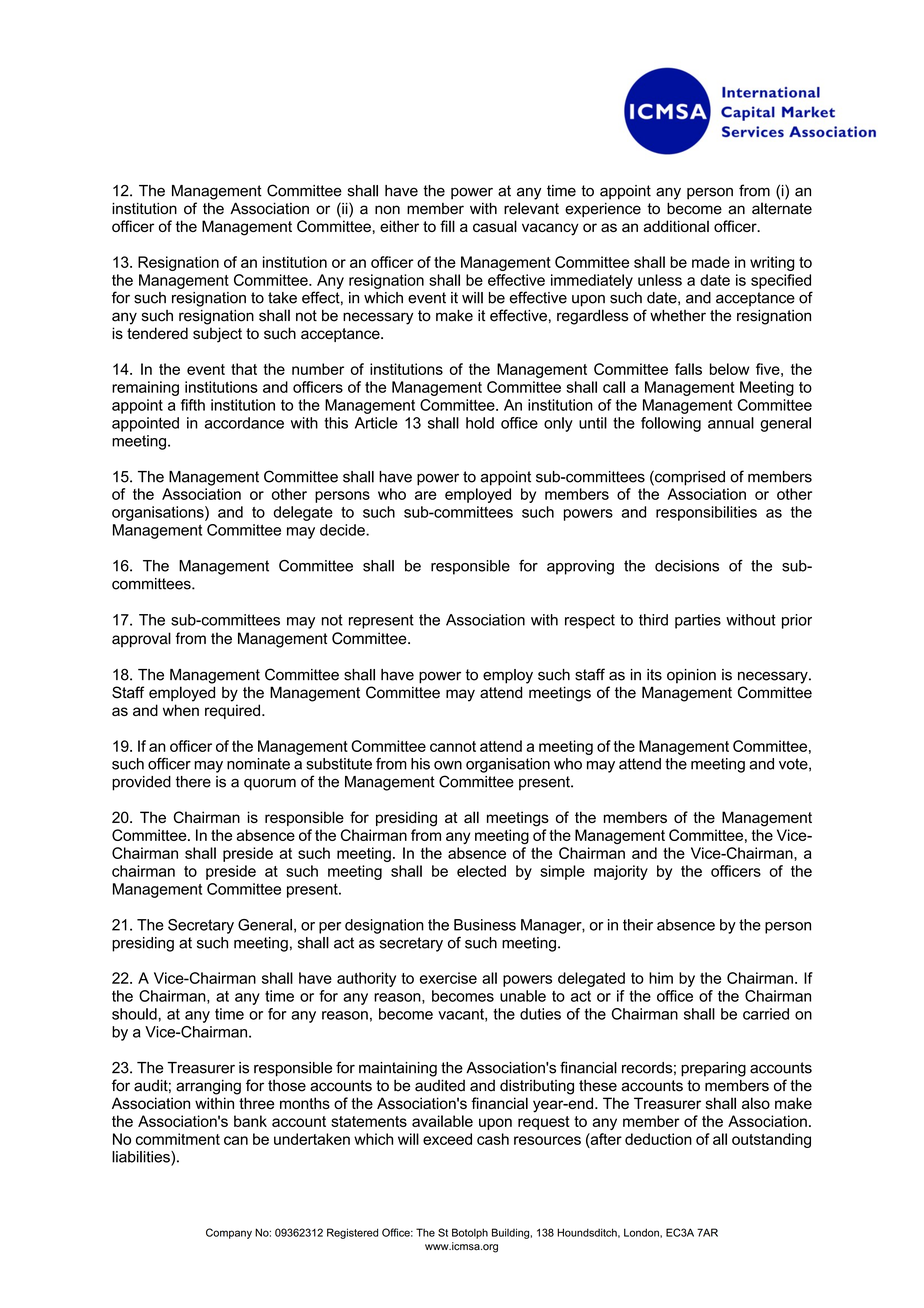 This image has height=1308, width=924. Describe the element at coordinates (232, 711) in the image. I see `required` at that location.
